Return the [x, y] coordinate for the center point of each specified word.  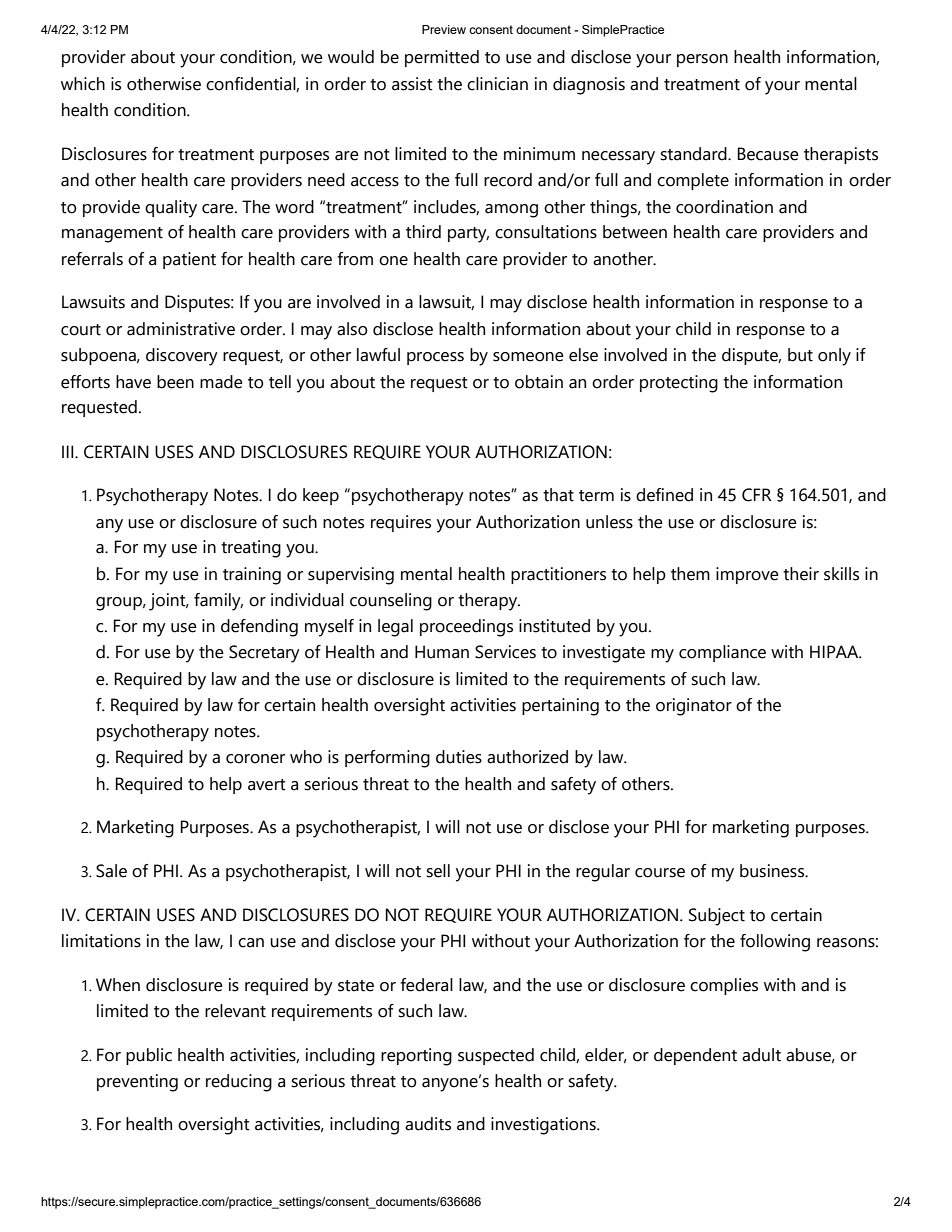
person [702, 60]
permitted [442, 58]
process [435, 358]
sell [438, 871]
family [218, 602]
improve [747, 575]
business [773, 871]
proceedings [466, 628]
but [800, 355]
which [83, 84]
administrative [181, 329]
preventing [137, 1083]
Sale [111, 871]
